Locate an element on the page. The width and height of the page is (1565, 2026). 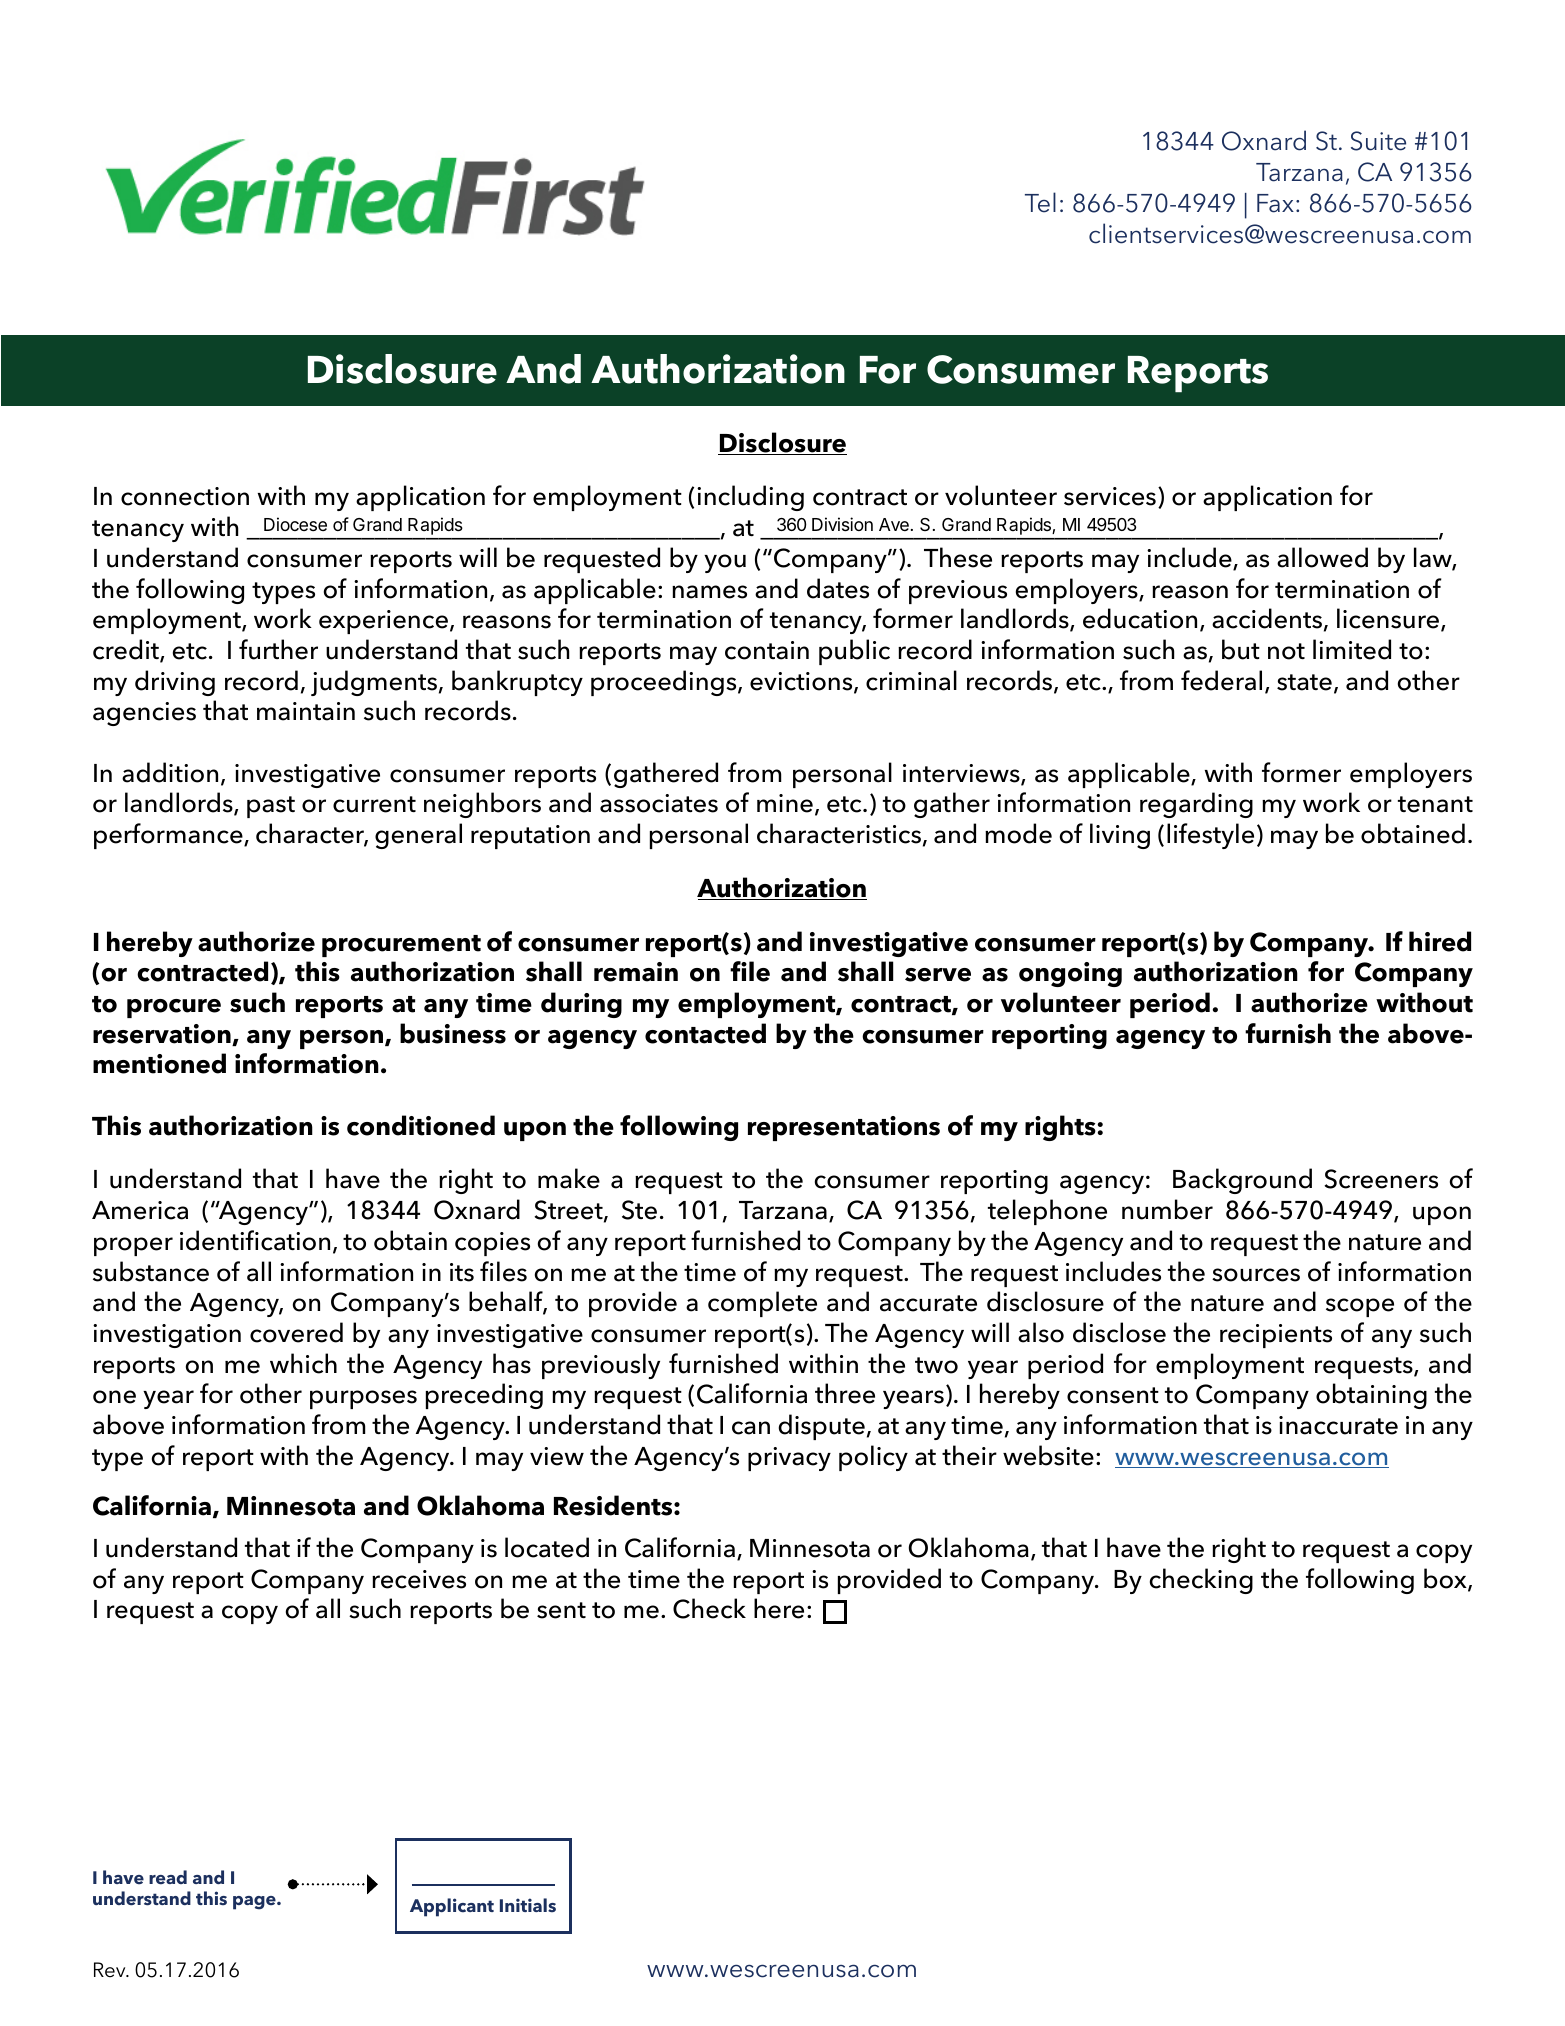
Initials is located at coordinates (528, 1905).
